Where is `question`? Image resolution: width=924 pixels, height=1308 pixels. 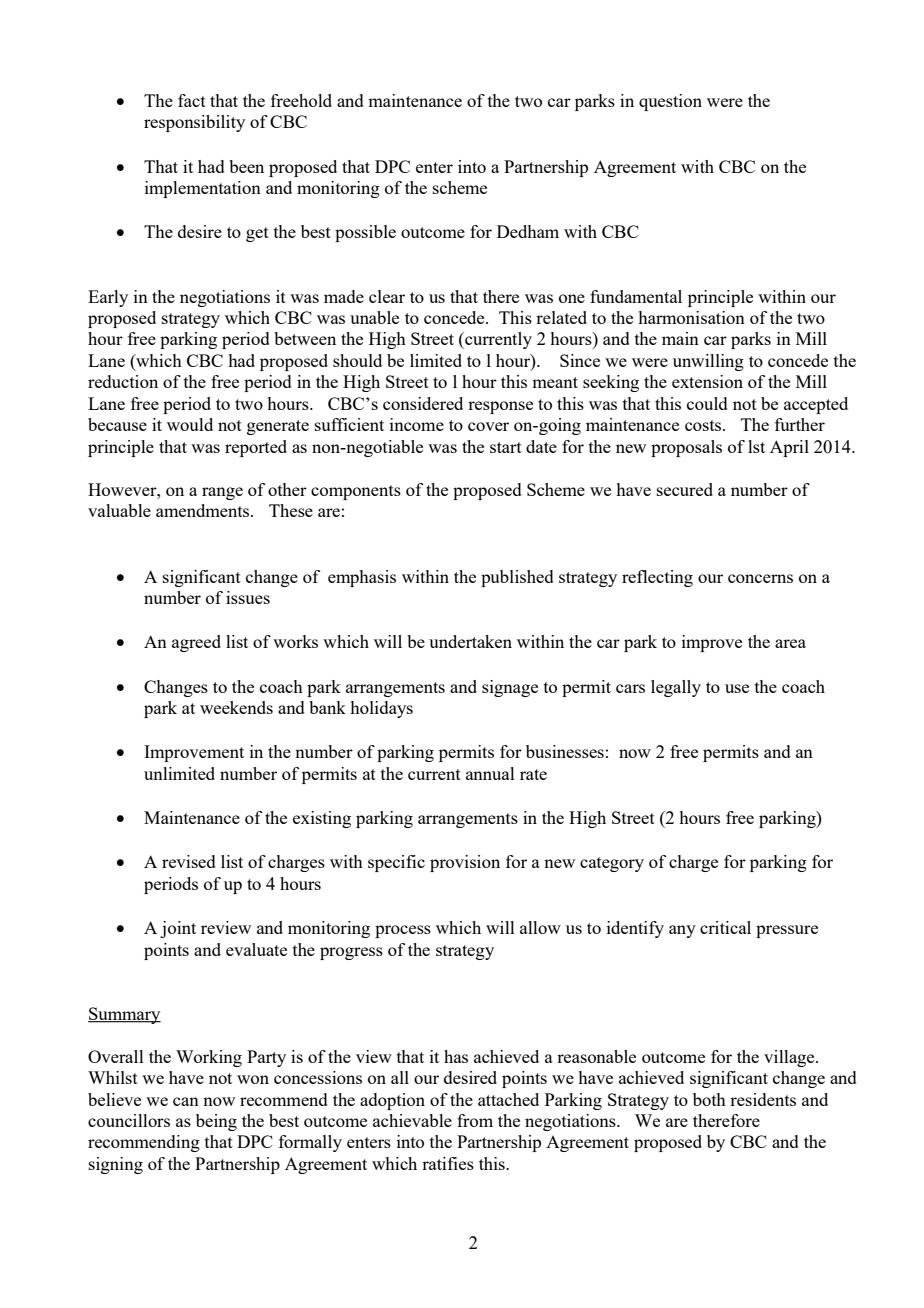 question is located at coordinates (670, 102).
